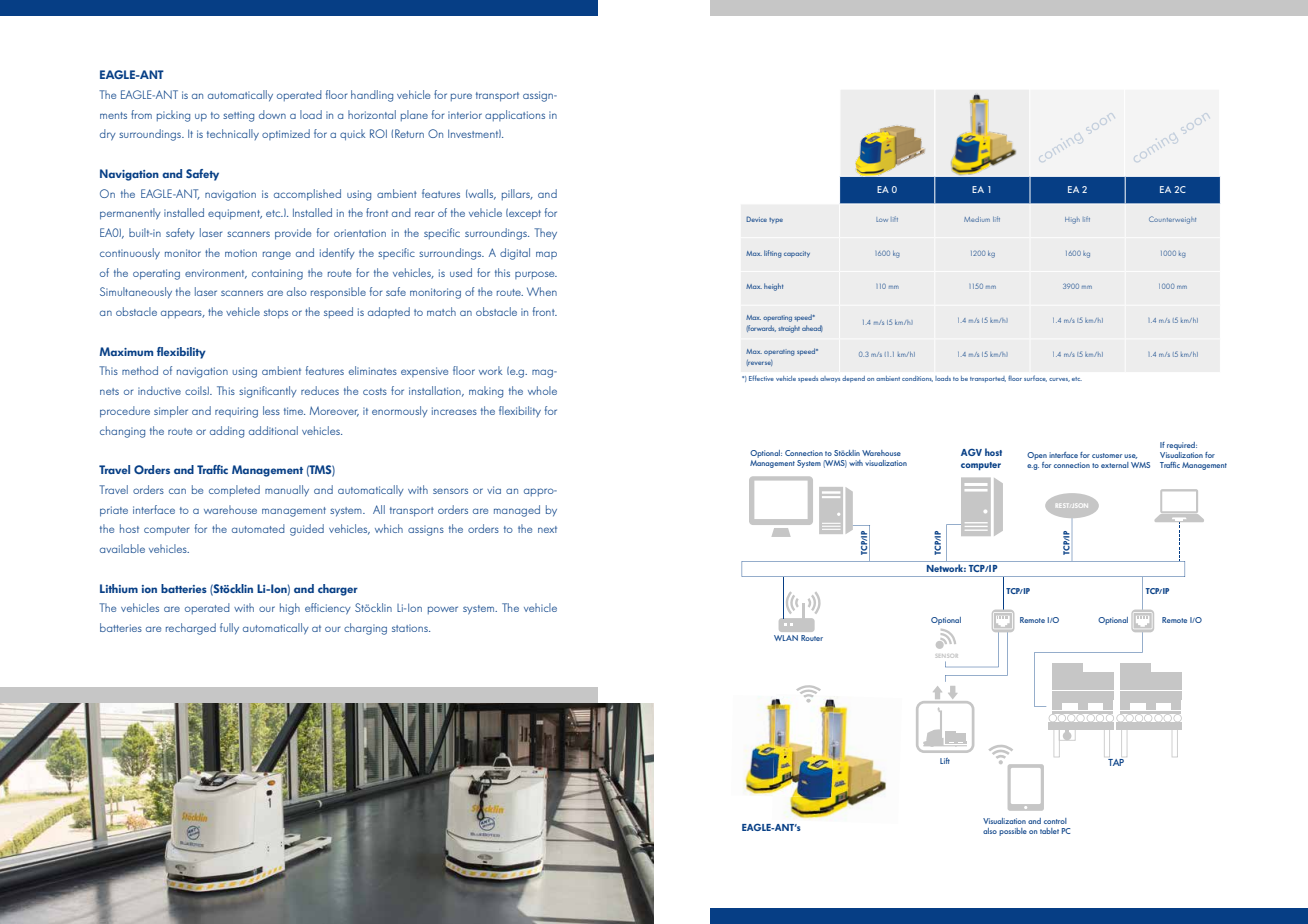 This document has height=924, width=1308. What do you see at coordinates (238, 116) in the document?
I see `setting` at bounding box center [238, 116].
